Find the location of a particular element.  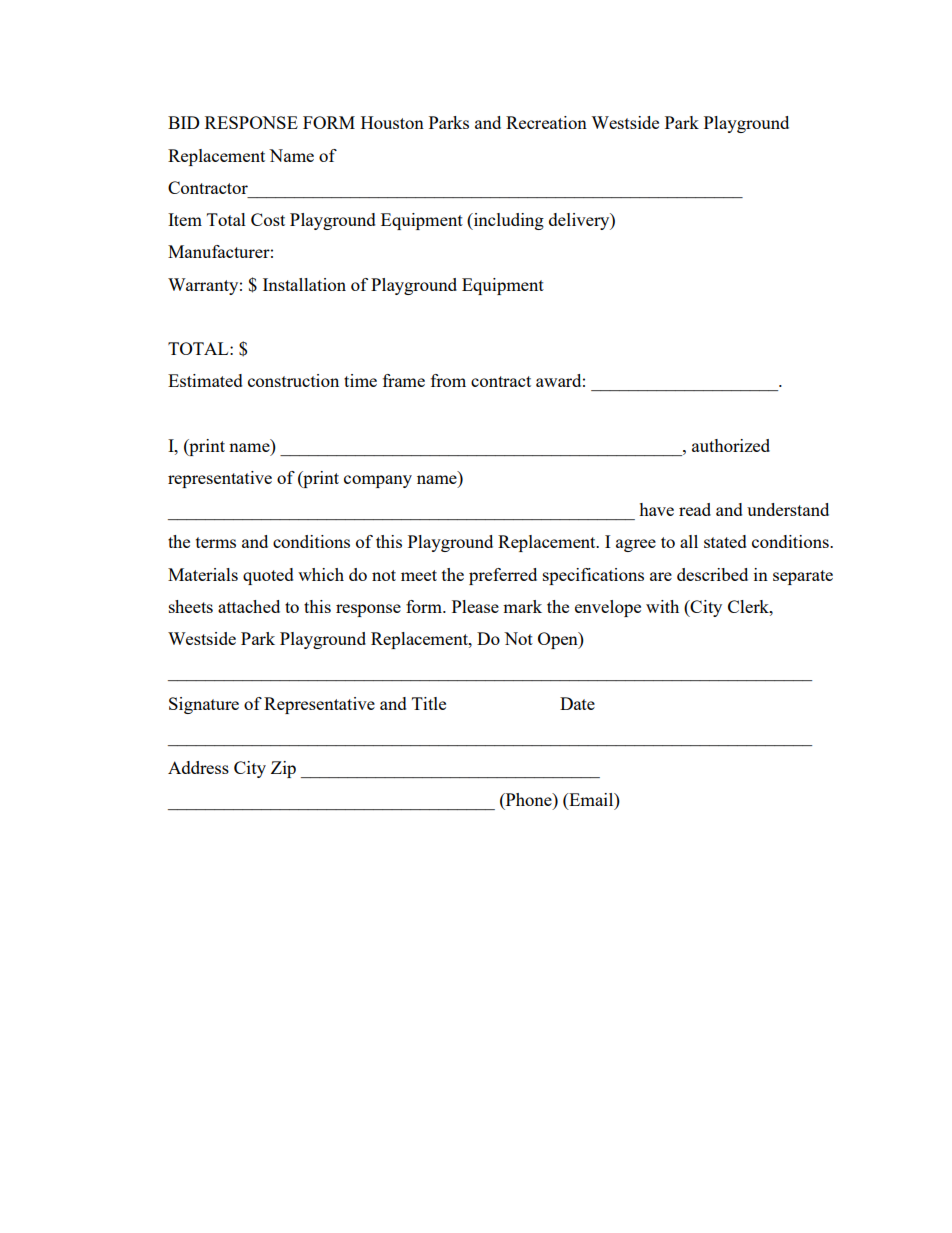

Houston is located at coordinates (392, 122).
